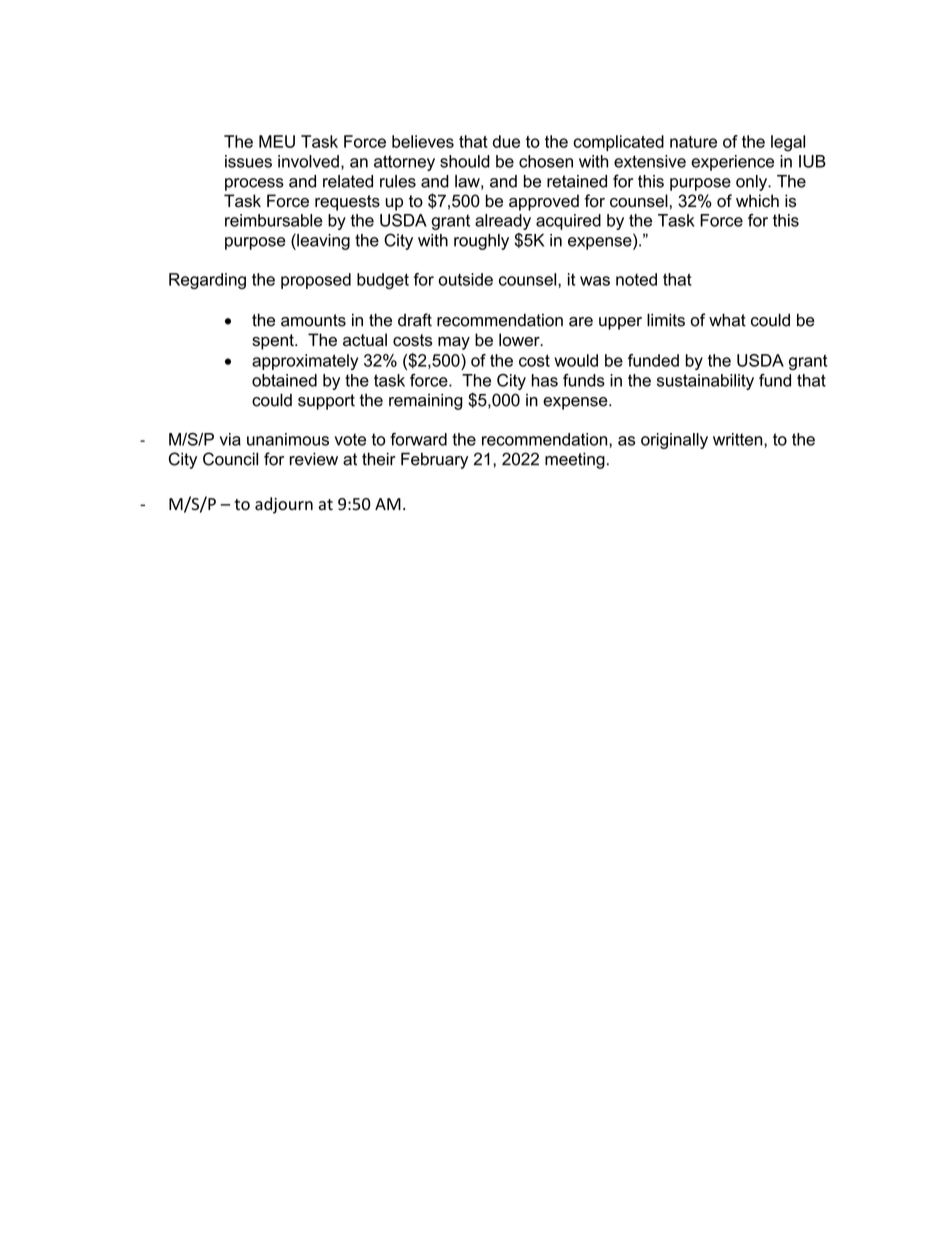 Image resolution: width=952 pixels, height=1233 pixels. Describe the element at coordinates (322, 241) in the screenshot. I see `leaving` at that location.
